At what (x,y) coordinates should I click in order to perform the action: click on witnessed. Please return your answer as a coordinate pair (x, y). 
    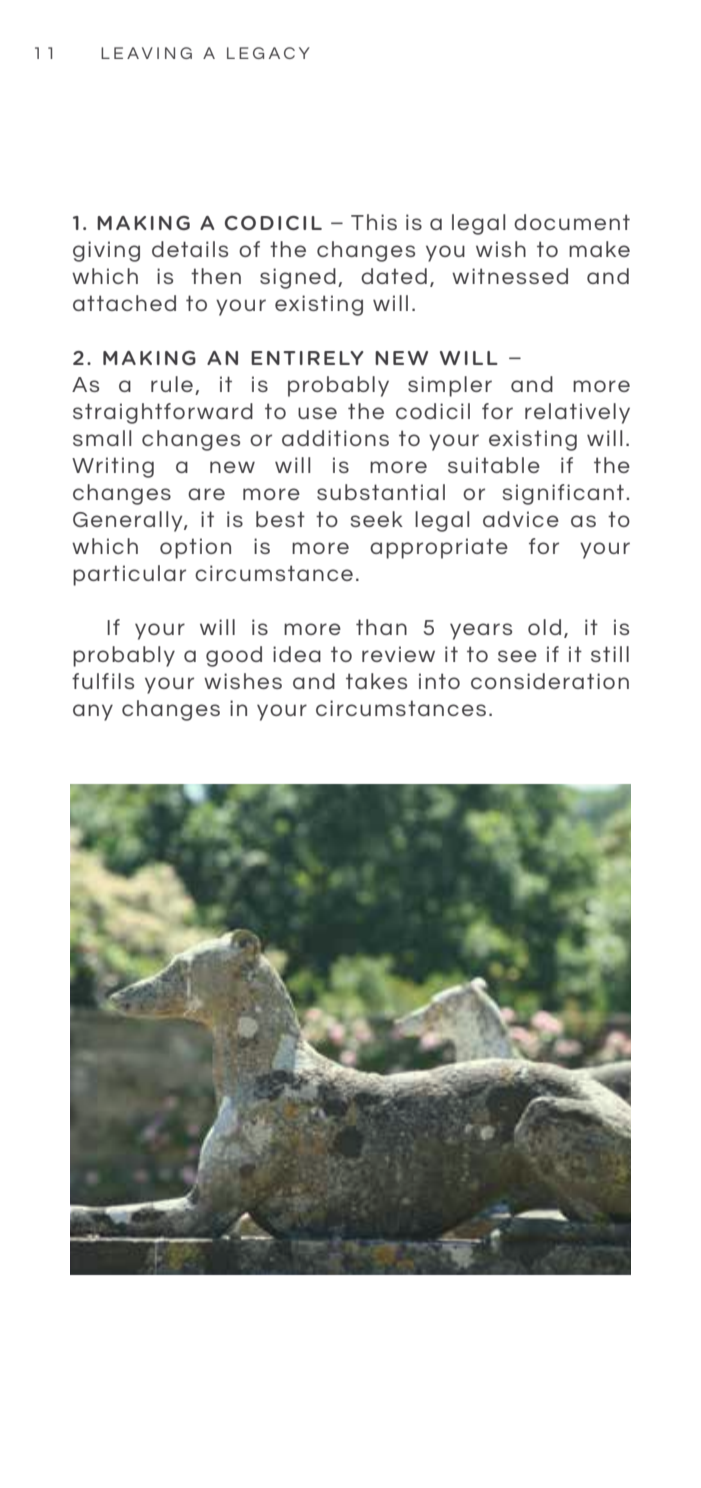
    Looking at the image, I should click on (510, 276).
